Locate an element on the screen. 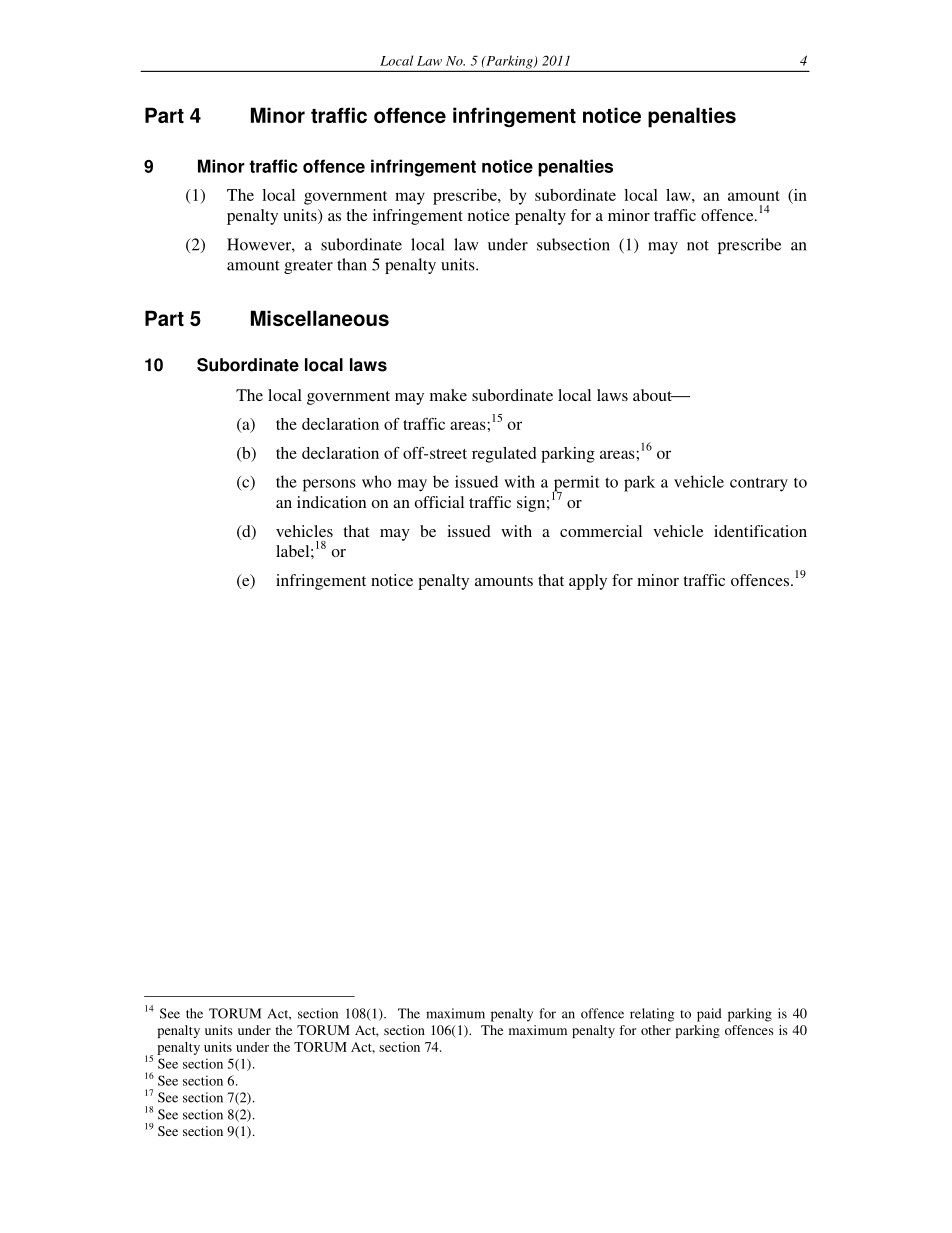  make is located at coordinates (448, 395).
